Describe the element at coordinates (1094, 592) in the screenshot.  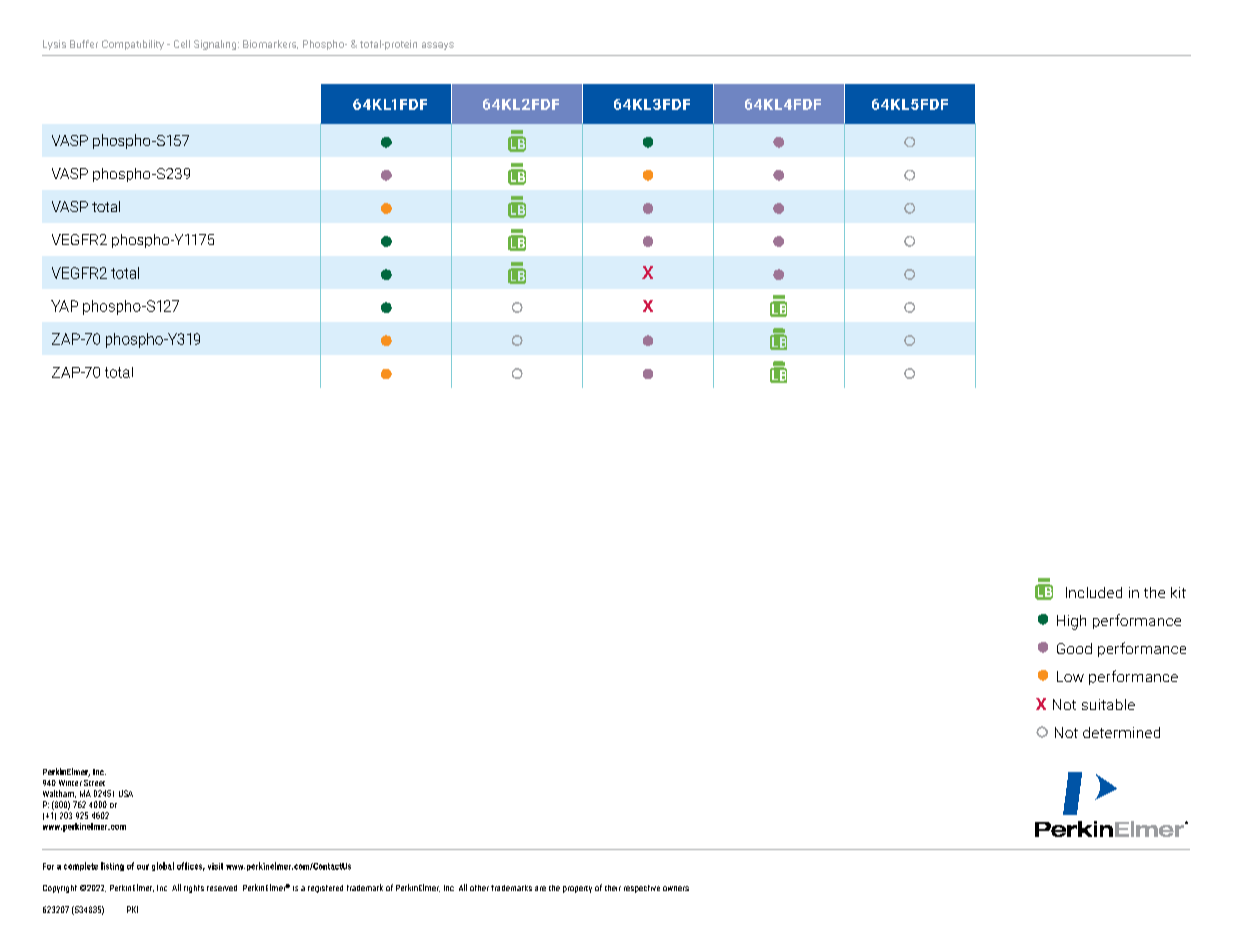
I see `Included` at that location.
